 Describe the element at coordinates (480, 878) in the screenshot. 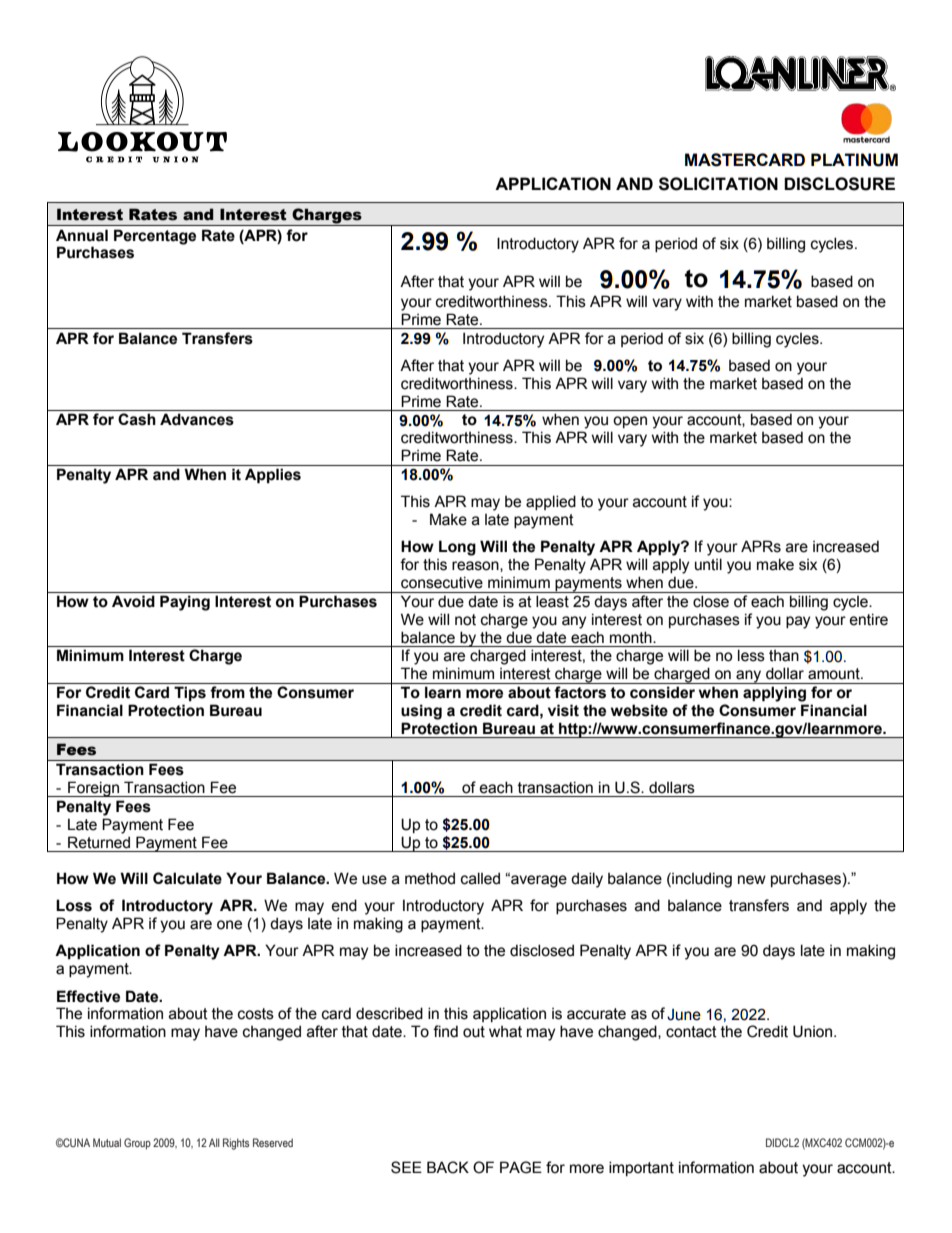

I see `called` at that location.
